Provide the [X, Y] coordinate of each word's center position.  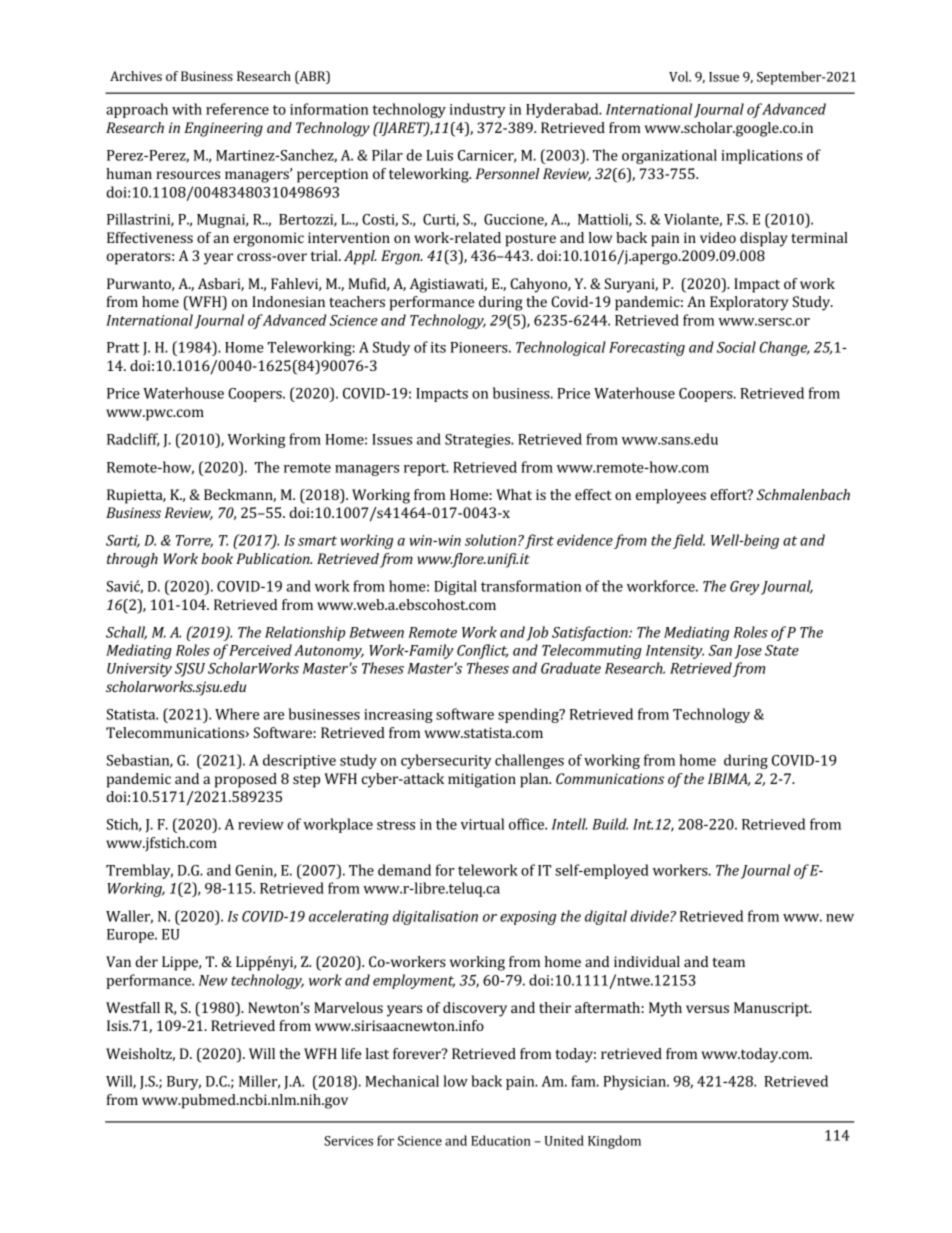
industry [478, 110]
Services [348, 1141]
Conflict [482, 651]
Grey [745, 588]
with [187, 109]
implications [762, 156]
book [217, 558]
